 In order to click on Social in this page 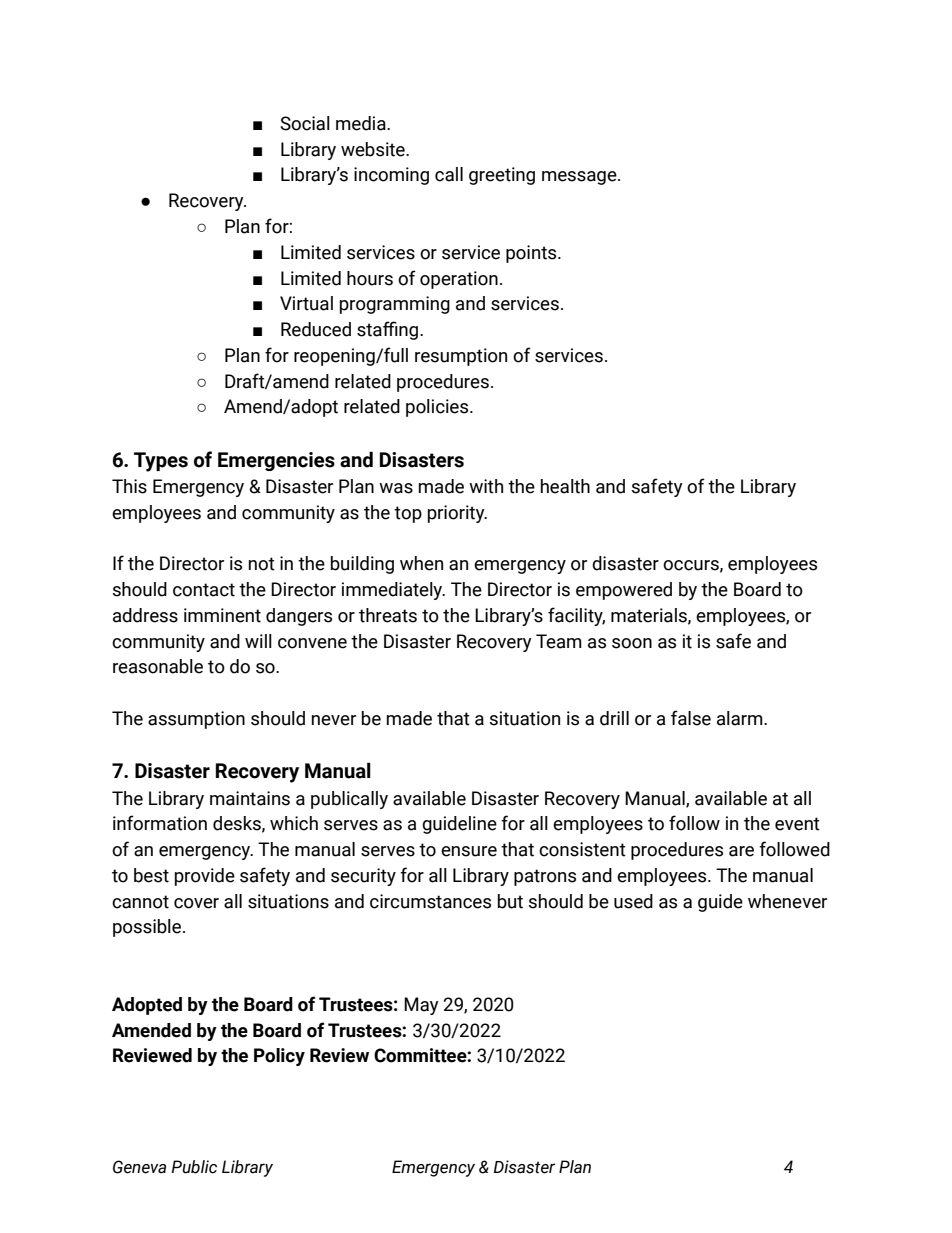, I will do `click(305, 123)`.
